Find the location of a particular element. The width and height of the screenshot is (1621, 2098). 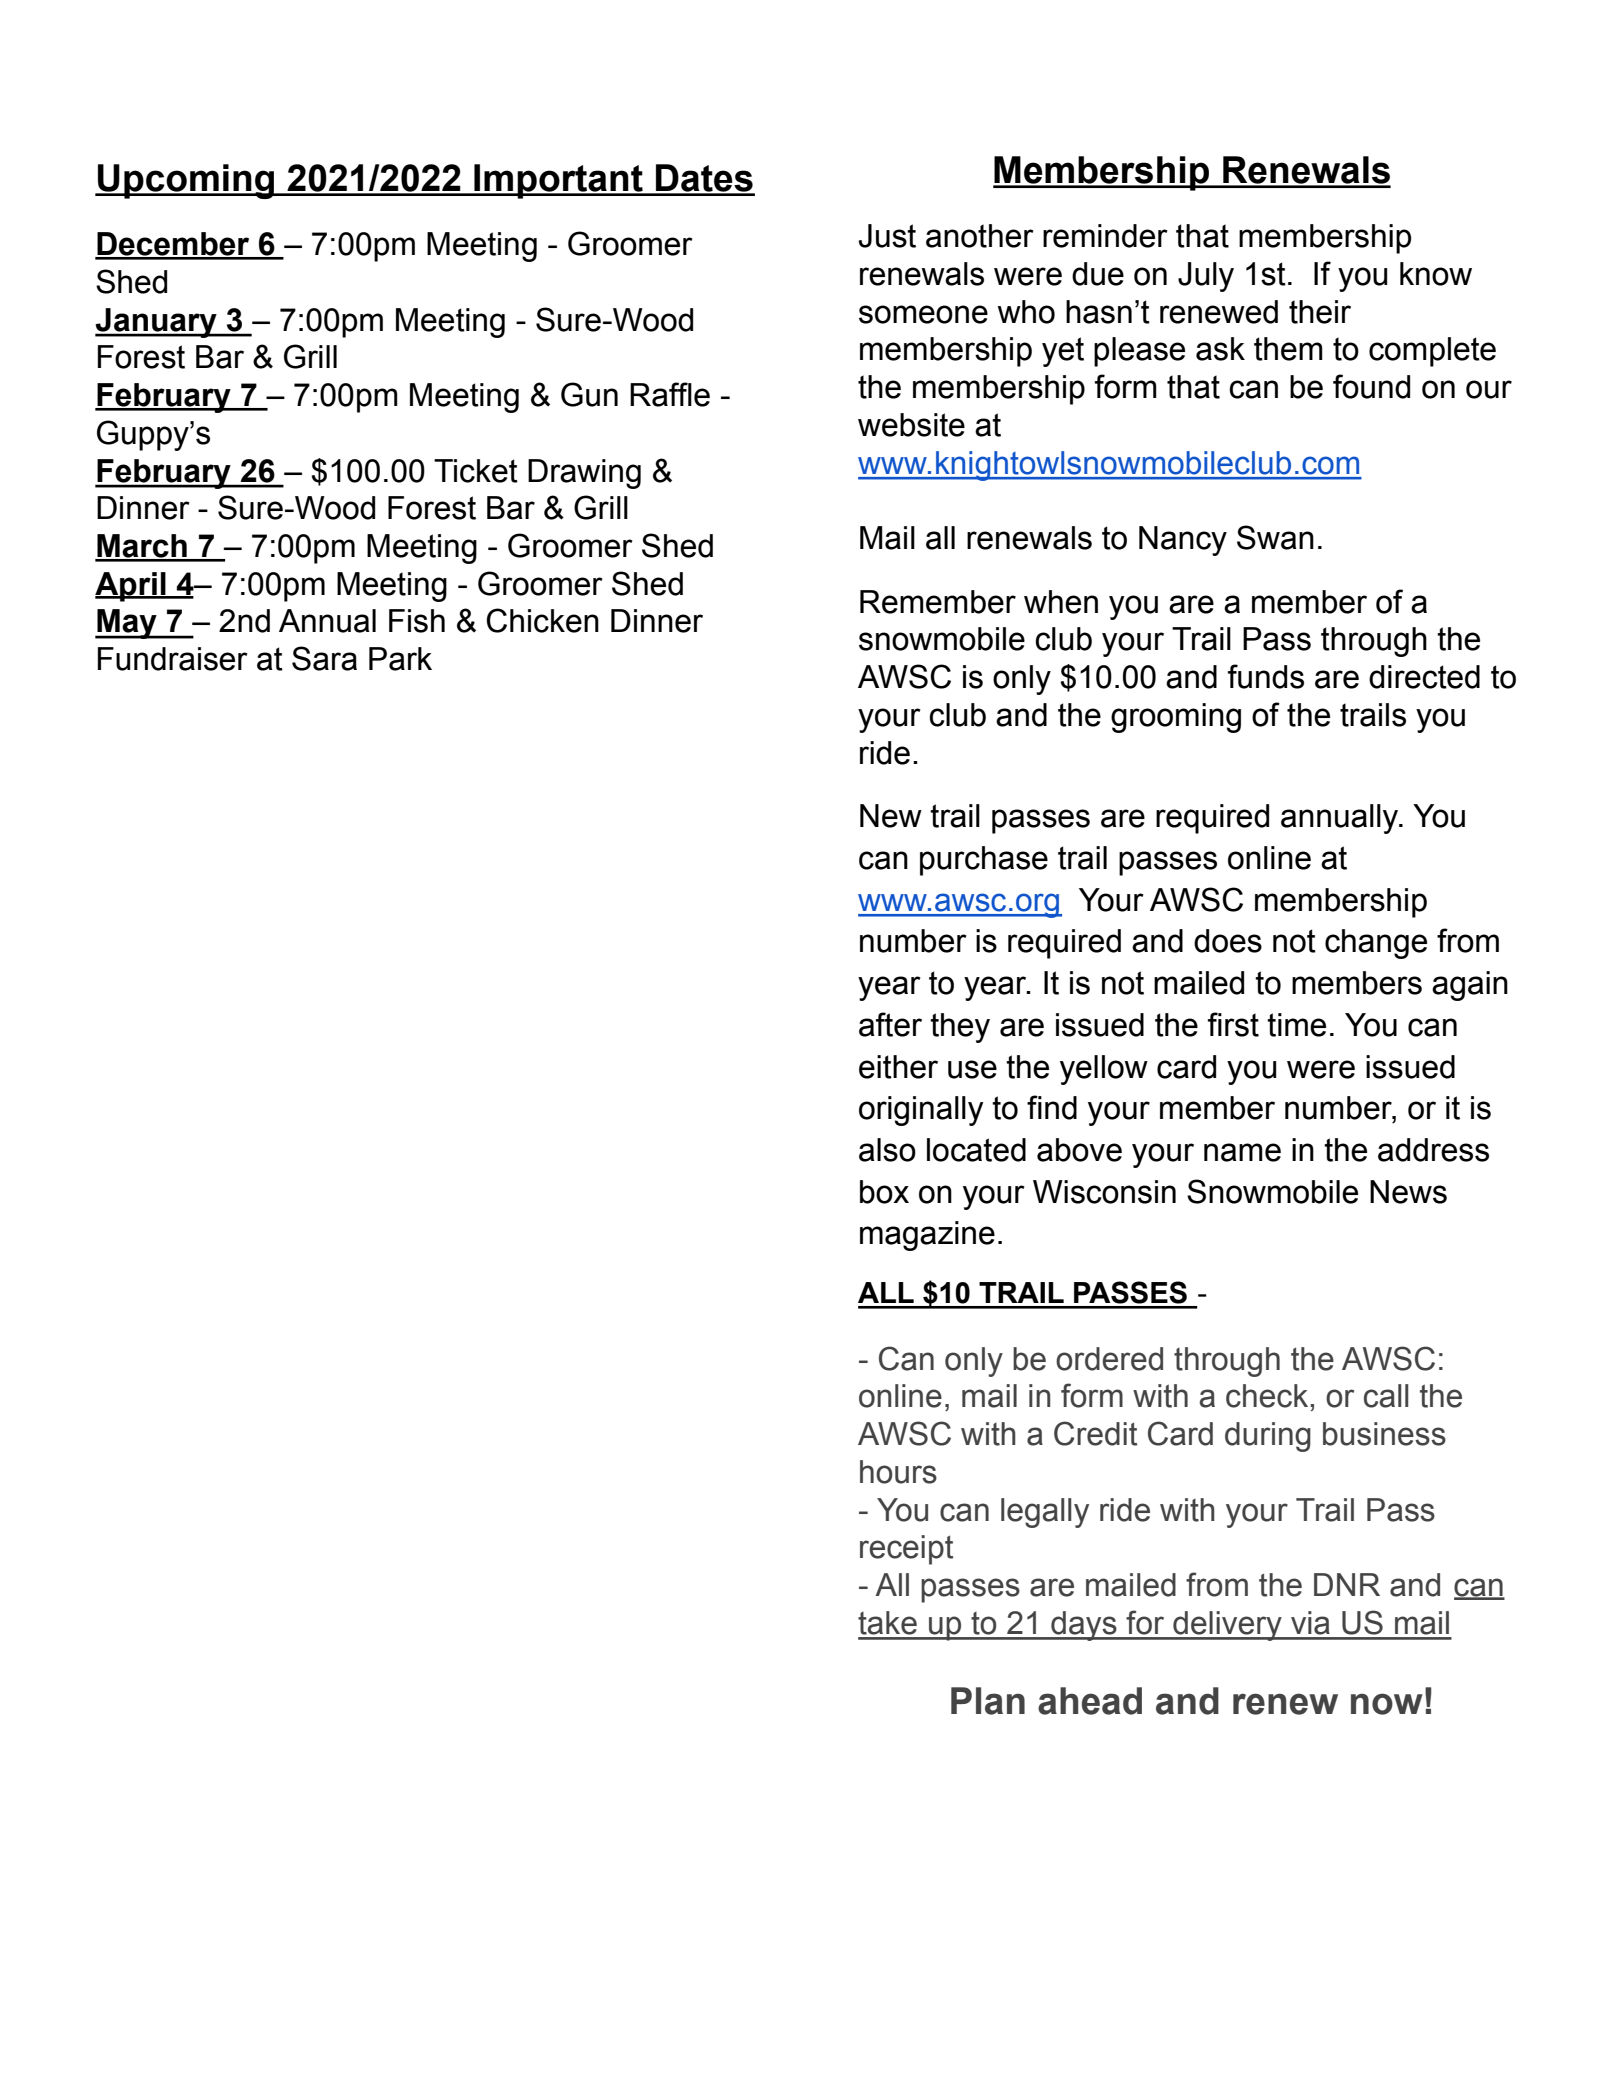

box is located at coordinates (884, 1192).
